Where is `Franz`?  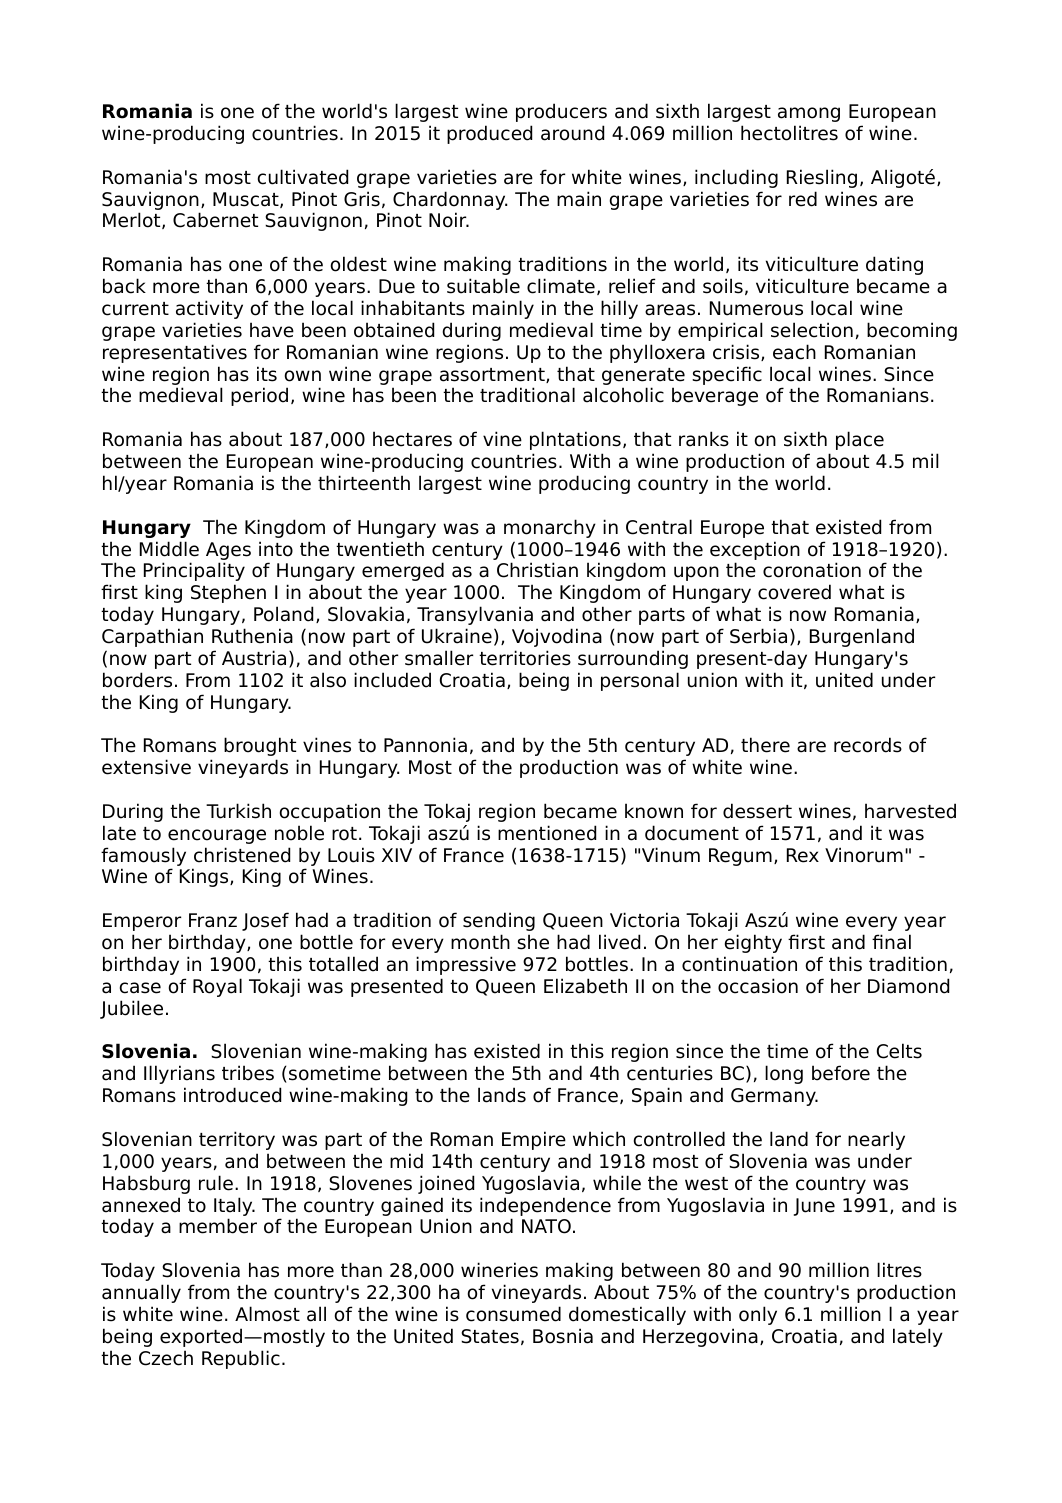 Franz is located at coordinates (213, 920).
